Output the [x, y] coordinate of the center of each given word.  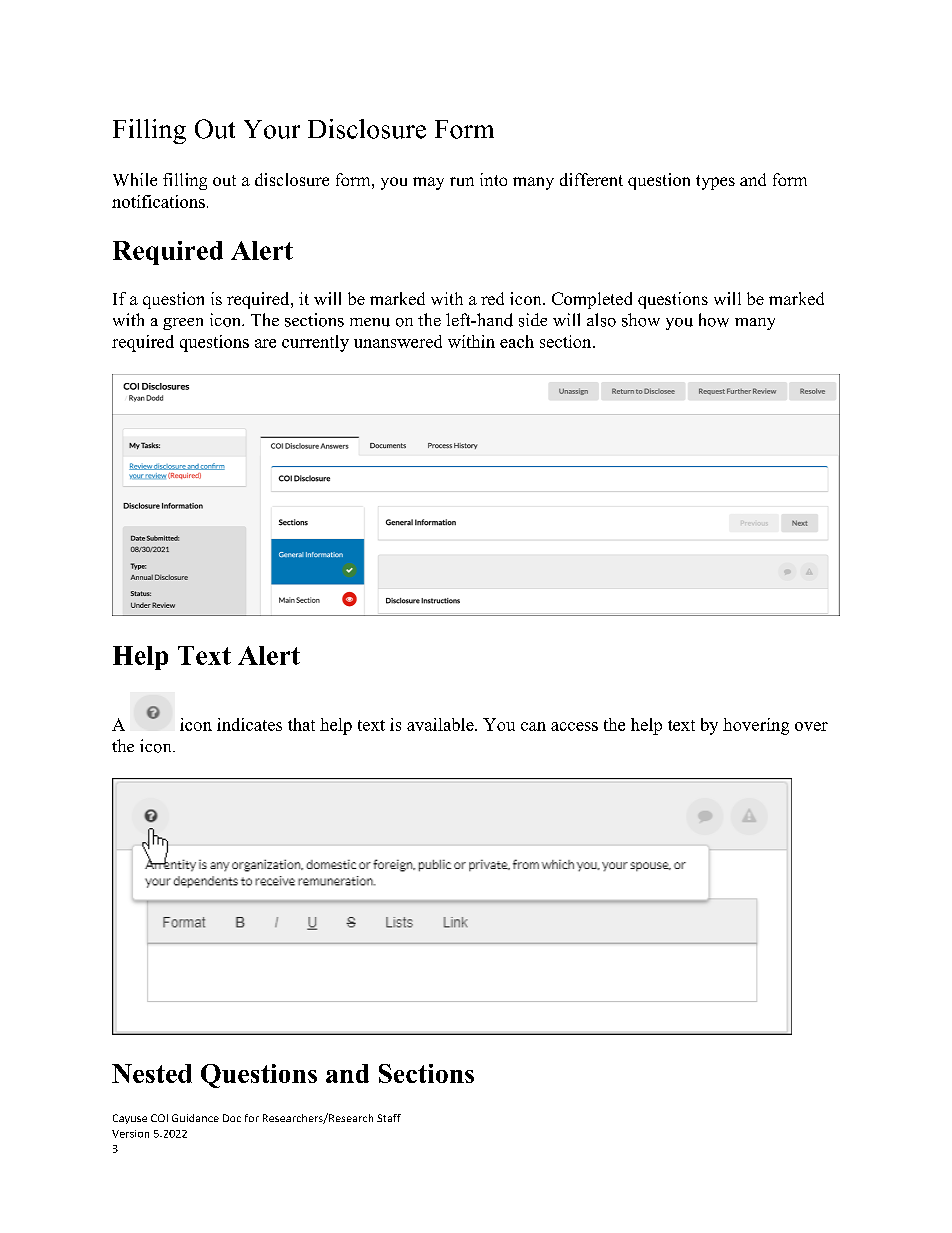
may [428, 183]
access [574, 726]
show [641, 320]
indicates [249, 724]
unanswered [398, 341]
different [591, 179]
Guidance [195, 1118]
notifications [158, 201]
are [265, 343]
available [441, 724]
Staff [389, 1118]
